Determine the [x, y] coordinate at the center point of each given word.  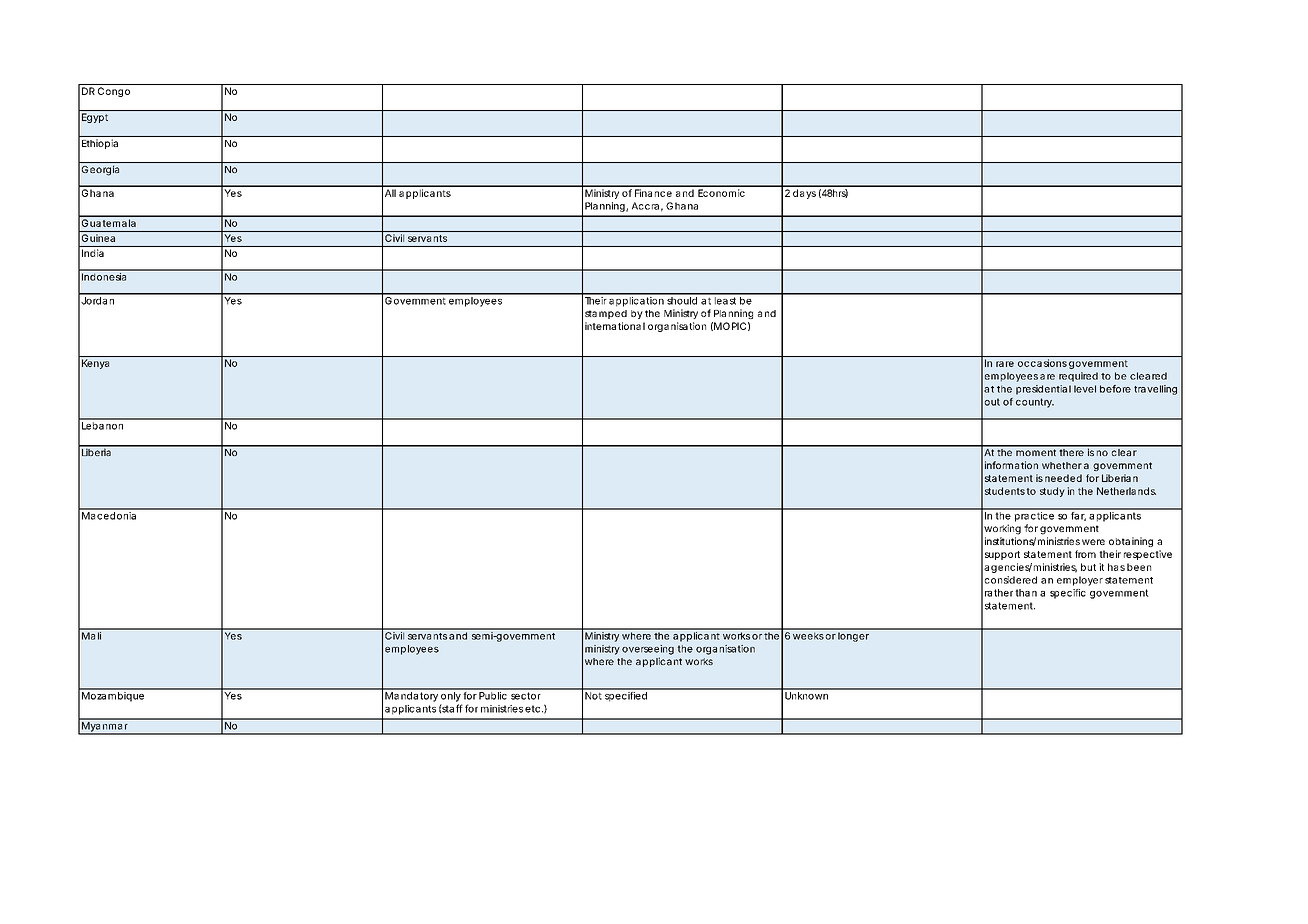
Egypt [95, 118]
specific [1068, 594]
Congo [114, 92]
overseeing [648, 650]
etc [532, 709]
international [615, 326]
